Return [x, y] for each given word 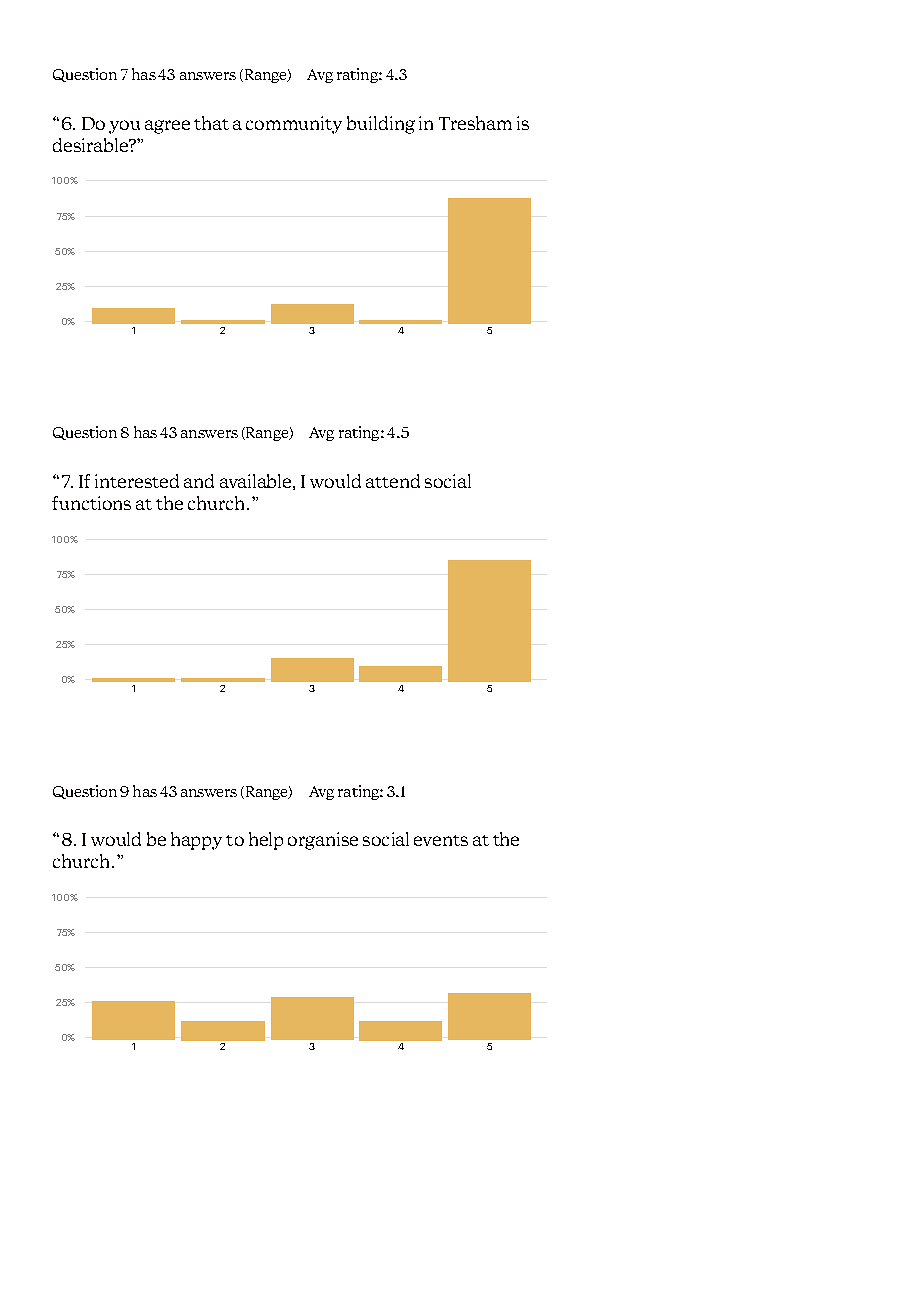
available [255, 481]
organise [323, 841]
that [211, 123]
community [294, 125]
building [381, 125]
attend [393, 481]
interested [137, 481]
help [266, 841]
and [199, 481]
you [124, 127]
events [441, 840]
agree [167, 127]
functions [91, 503]
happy [196, 841]
